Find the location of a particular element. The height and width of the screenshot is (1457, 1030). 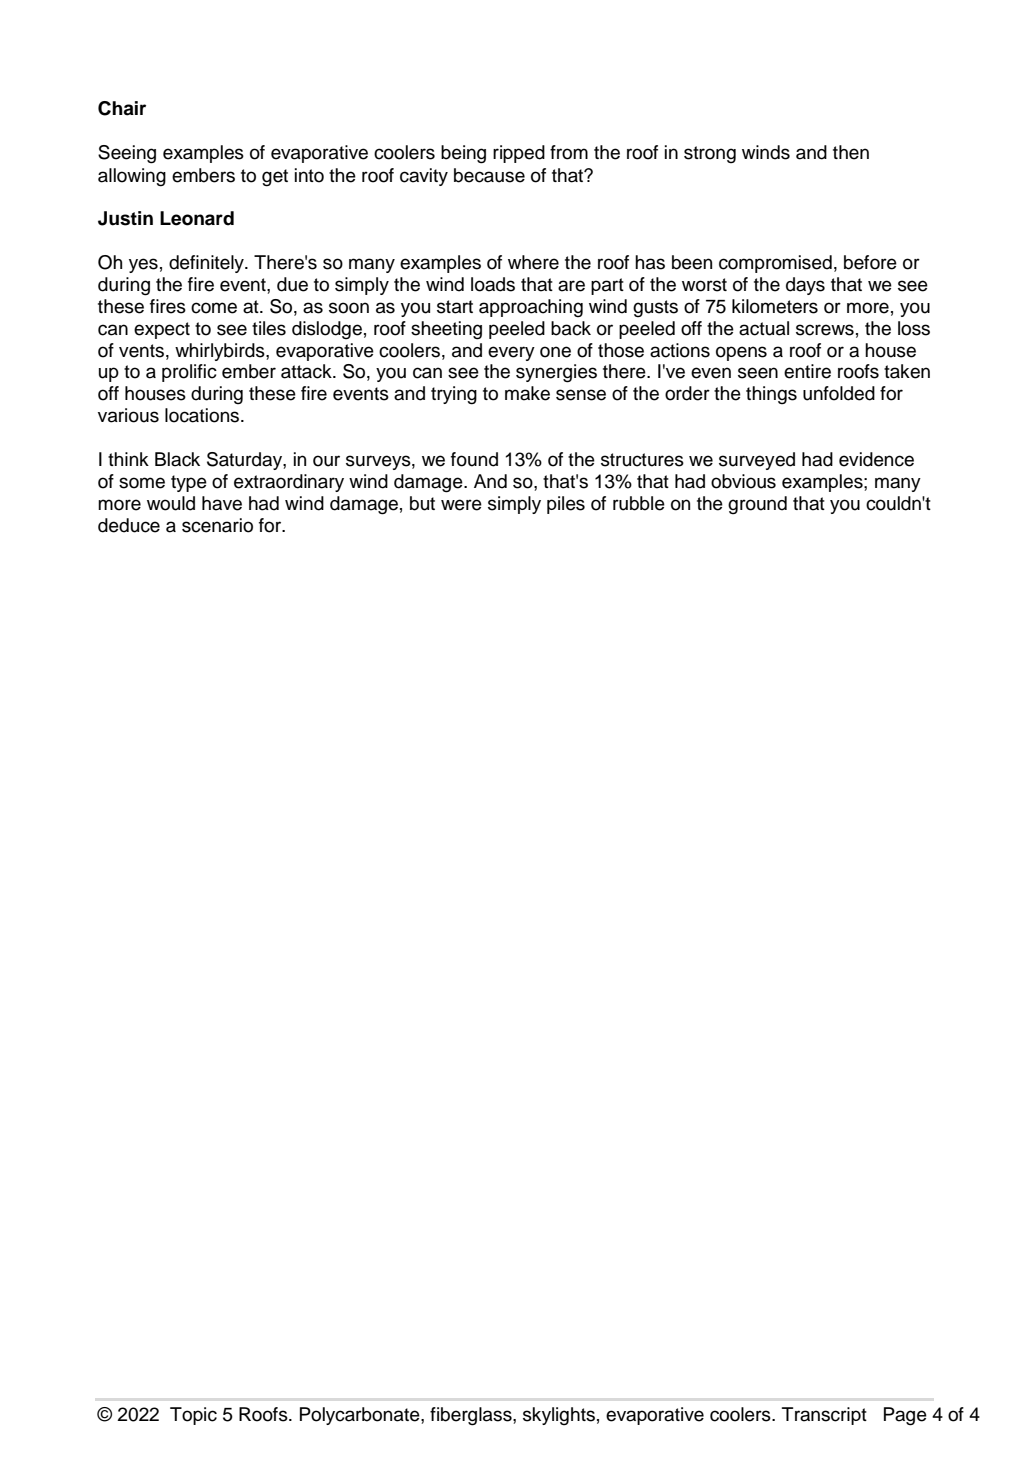

then is located at coordinates (851, 152).
